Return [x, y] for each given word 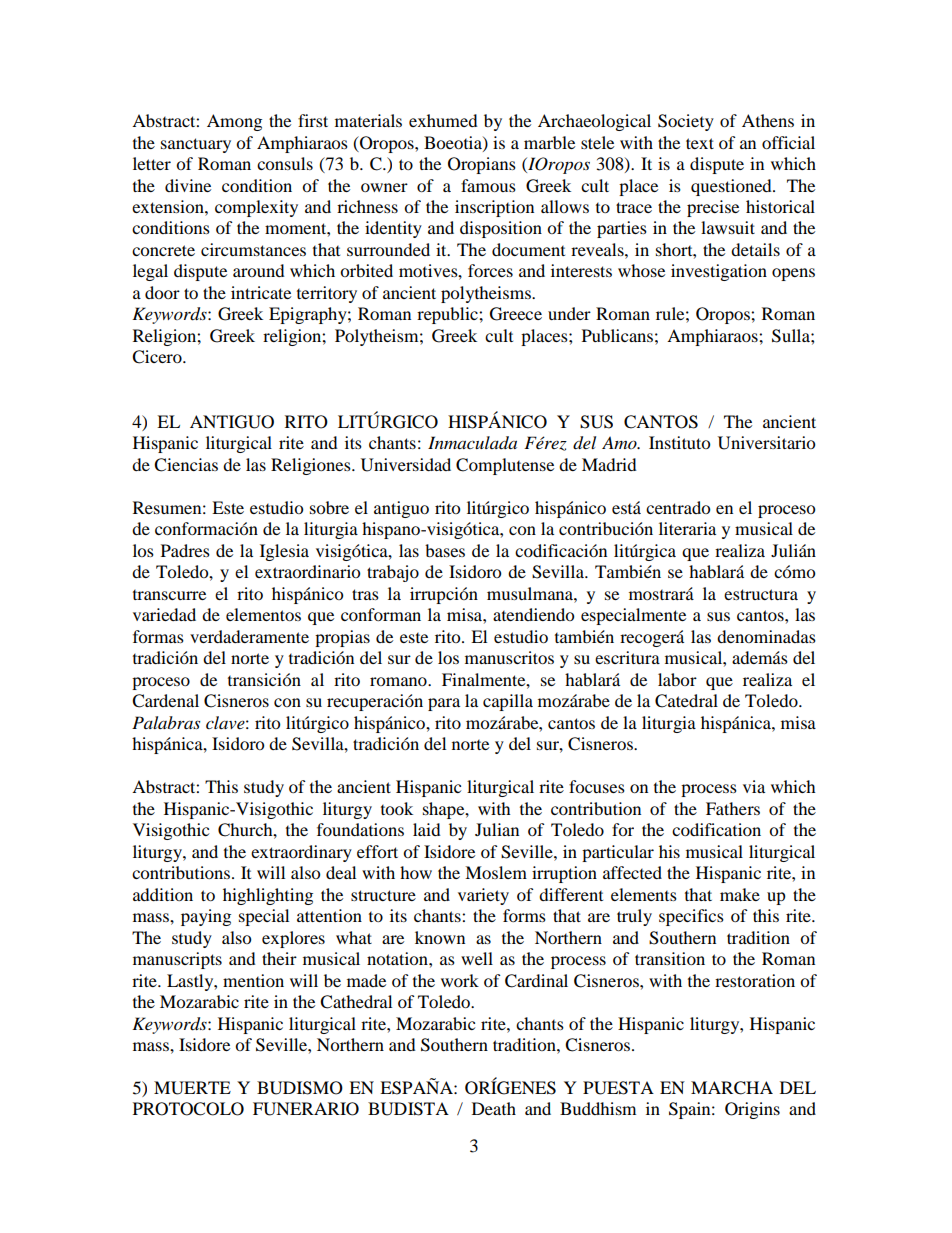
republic [448, 315]
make [740, 894]
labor [677, 679]
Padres [185, 550]
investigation [719, 272]
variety [483, 896]
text [700, 143]
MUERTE [192, 1088]
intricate [261, 292]
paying [206, 917]
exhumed [443, 120]
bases [445, 550]
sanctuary [196, 145]
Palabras [166, 722]
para [444, 704]
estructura [761, 594]
